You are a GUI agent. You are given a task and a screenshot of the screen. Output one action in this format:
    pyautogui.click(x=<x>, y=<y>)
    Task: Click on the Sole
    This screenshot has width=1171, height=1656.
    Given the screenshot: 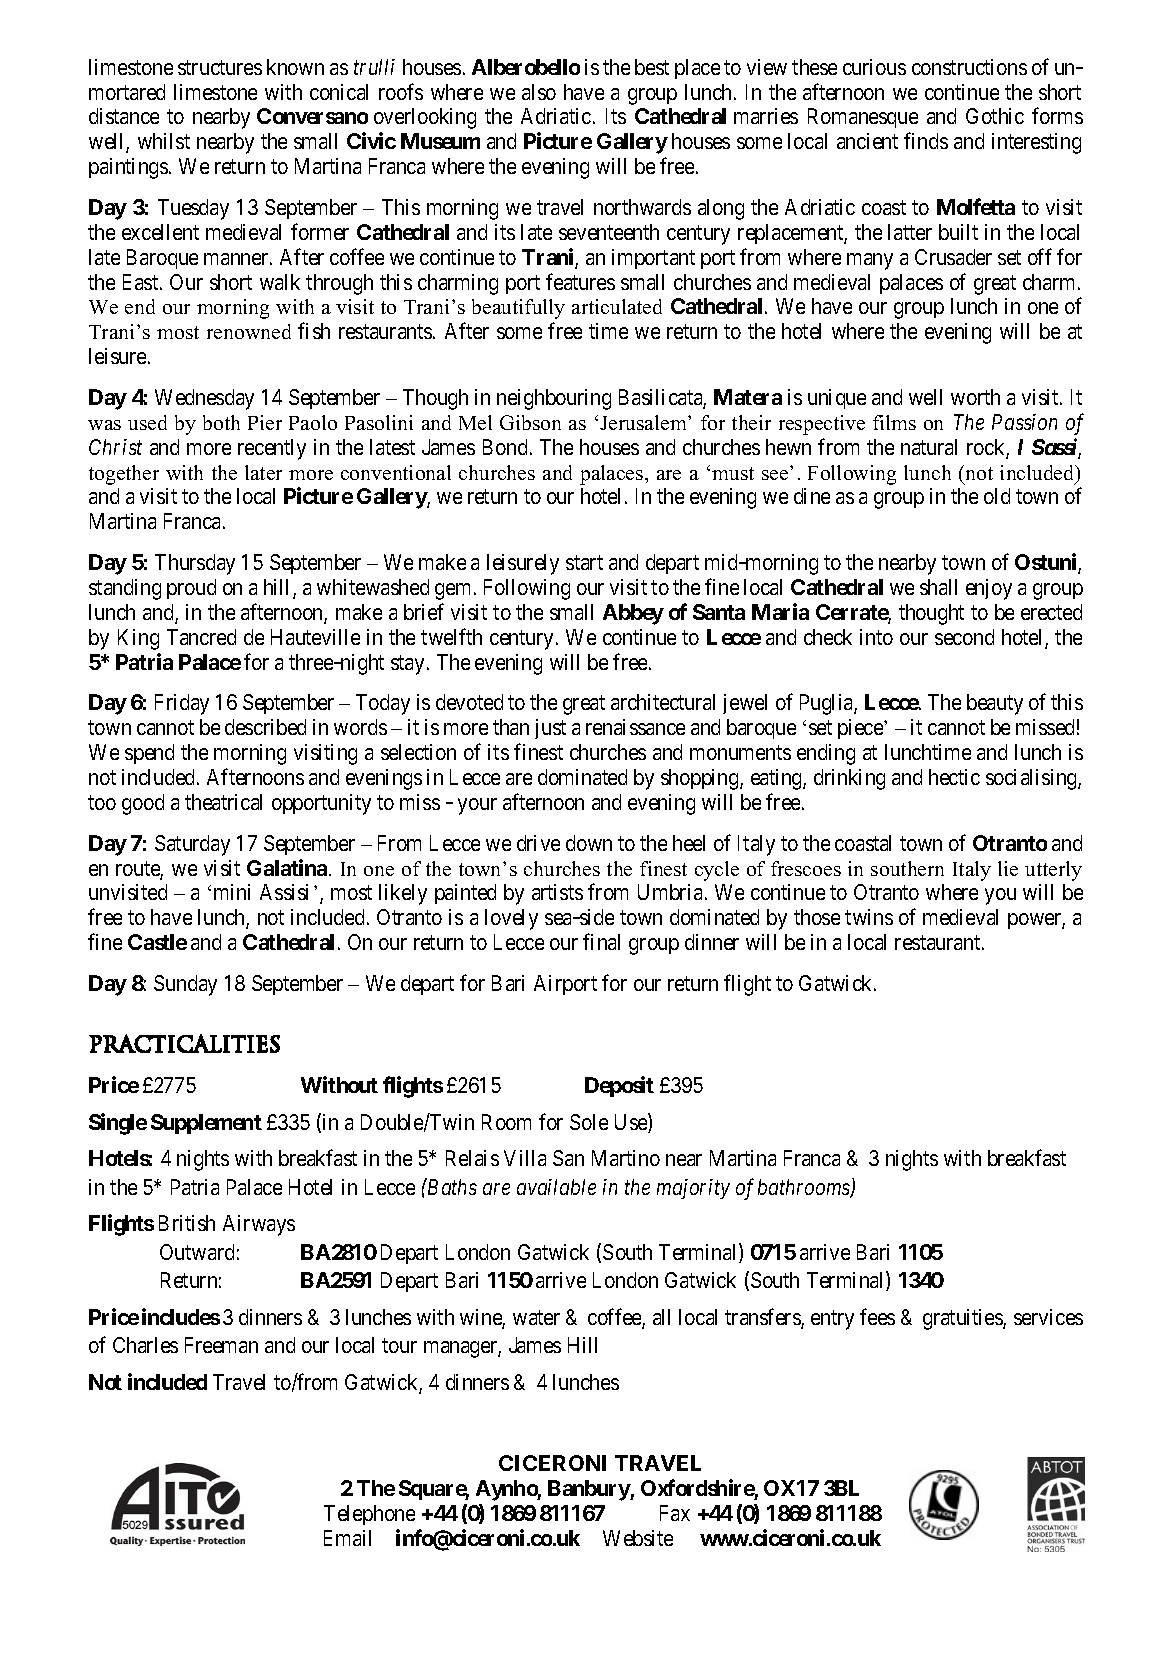 What is the action you would take?
    pyautogui.click(x=589, y=1122)
